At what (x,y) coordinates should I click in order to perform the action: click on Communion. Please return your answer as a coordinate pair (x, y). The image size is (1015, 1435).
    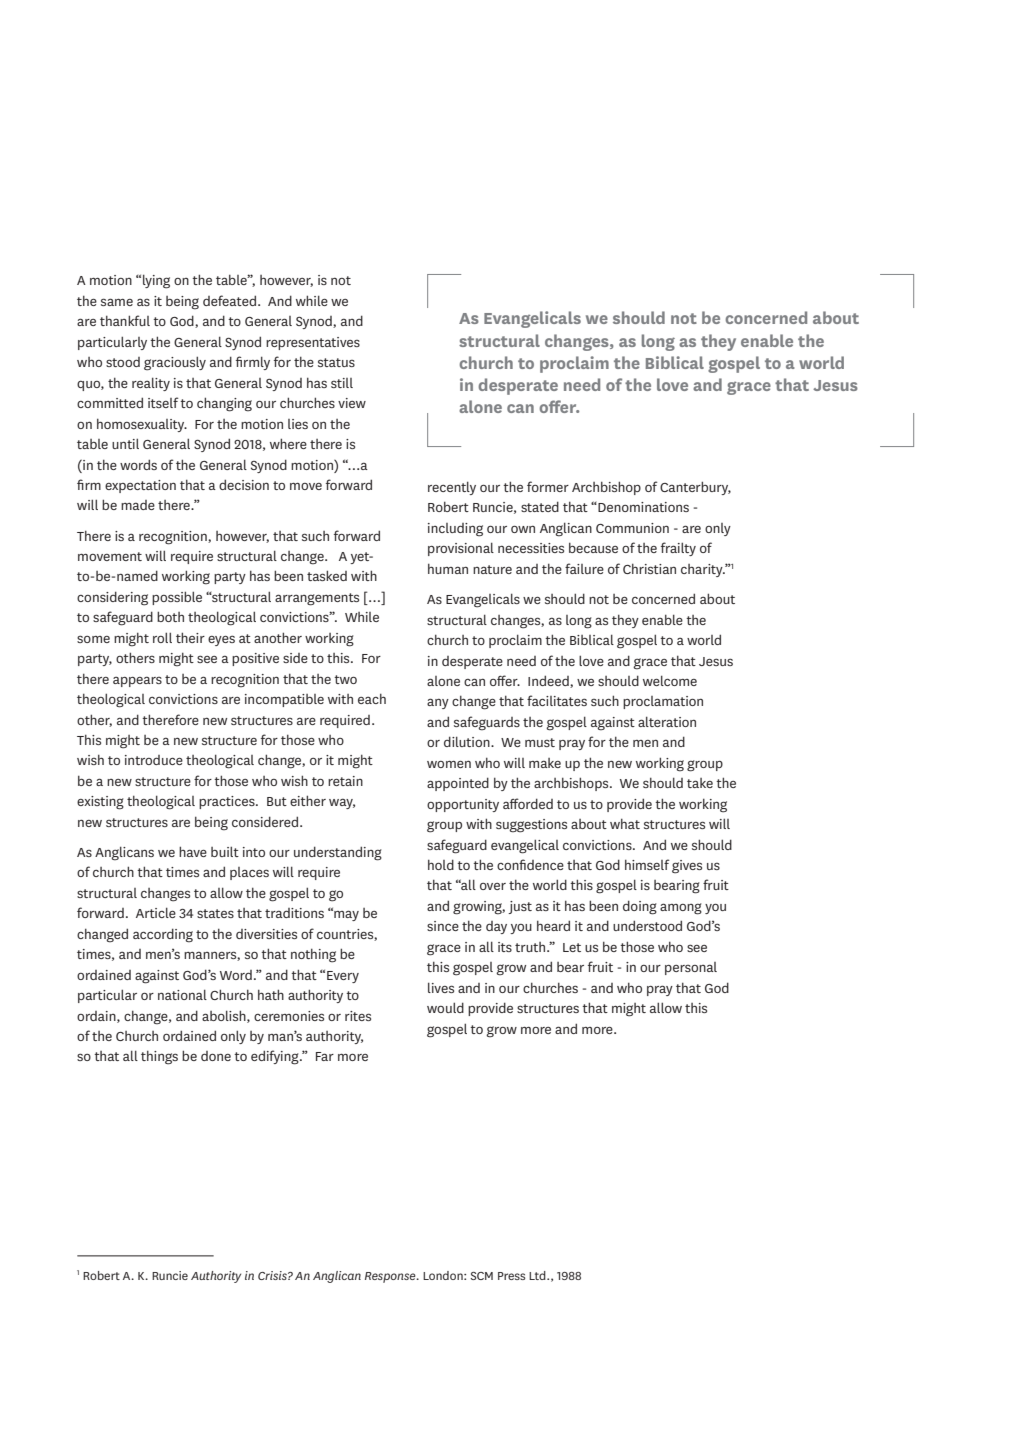
    Looking at the image, I should click on (632, 528).
